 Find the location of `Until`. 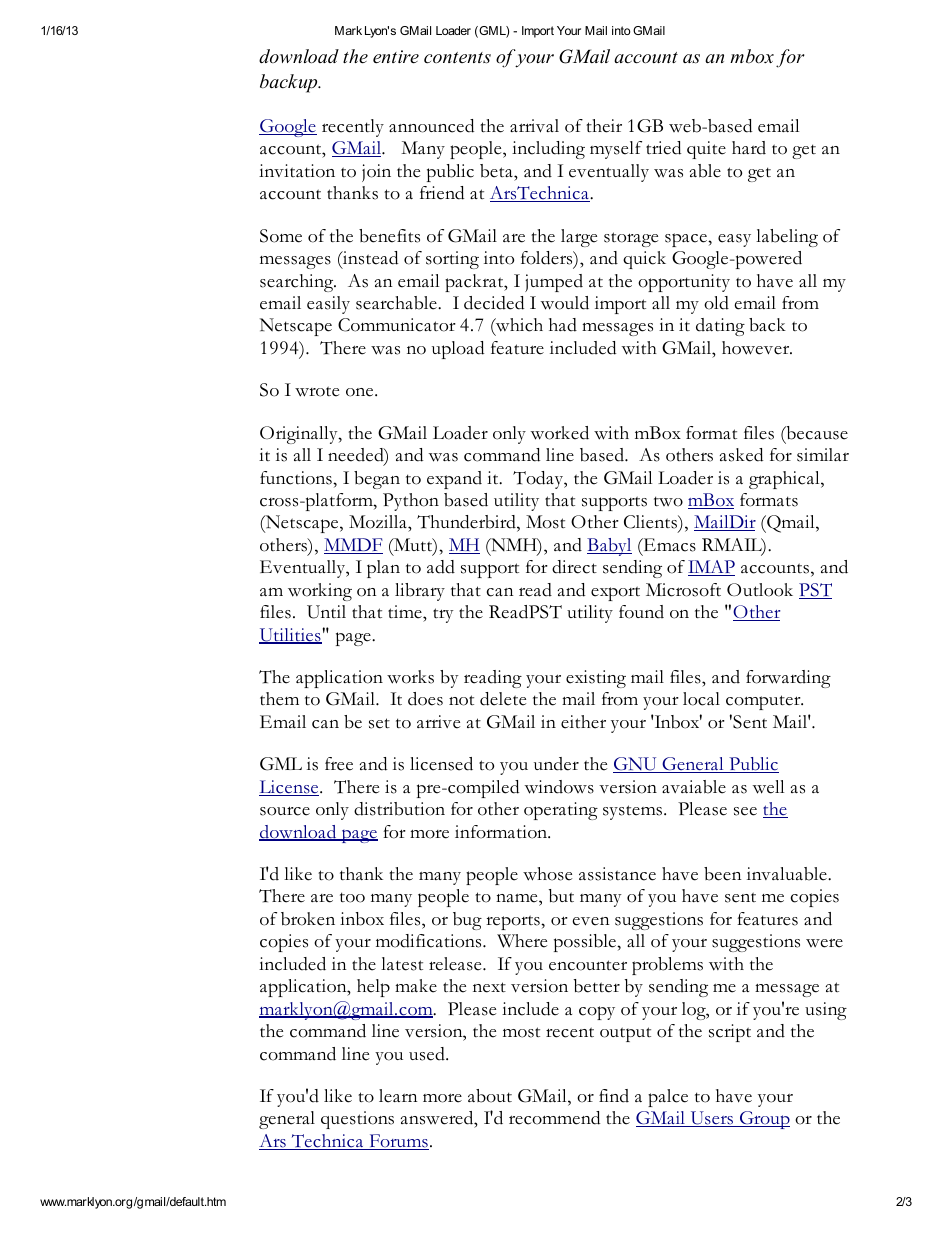

Until is located at coordinates (326, 612).
